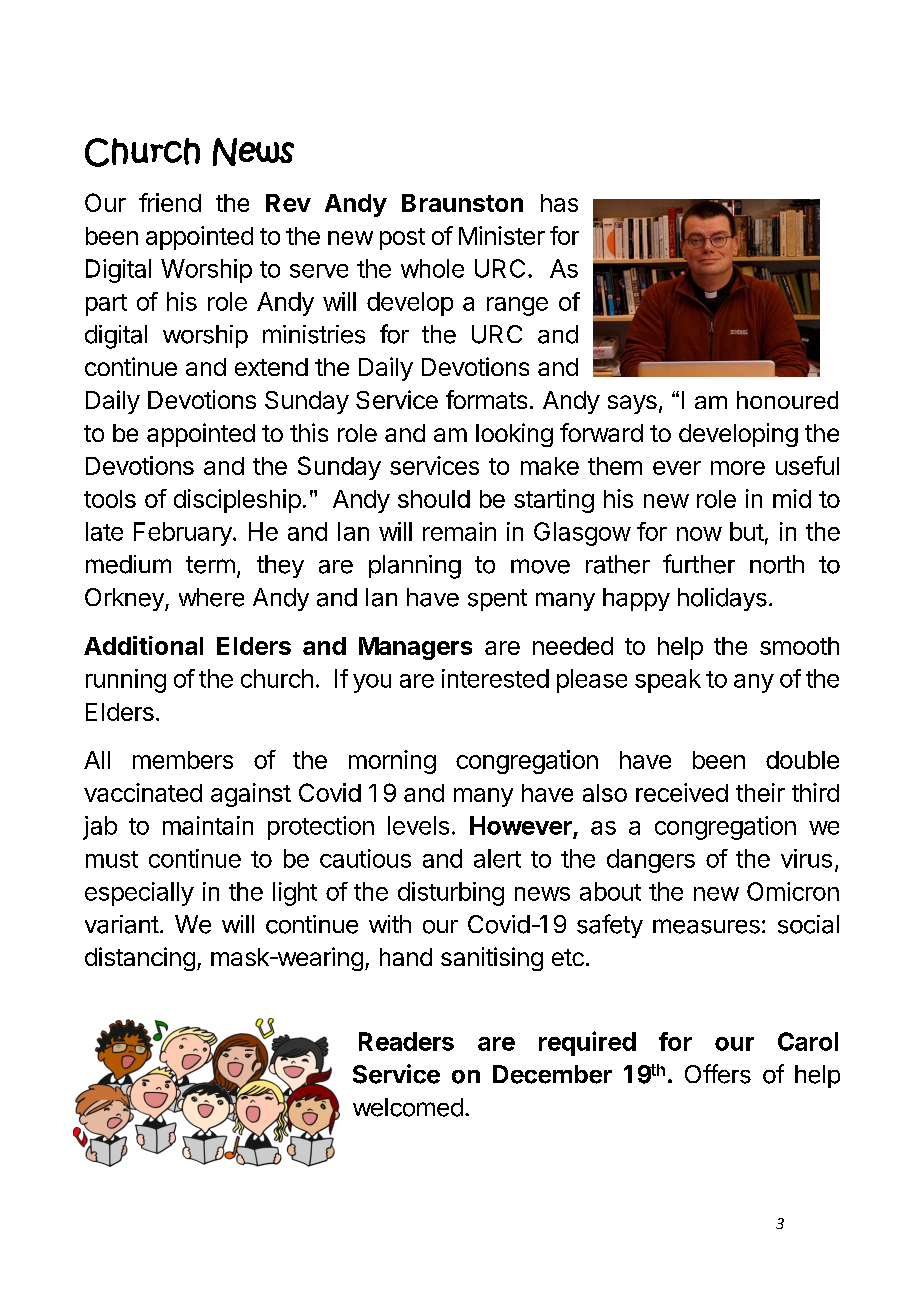 The image size is (924, 1308). Describe the element at coordinates (502, 235) in the image. I see `Minister` at that location.
